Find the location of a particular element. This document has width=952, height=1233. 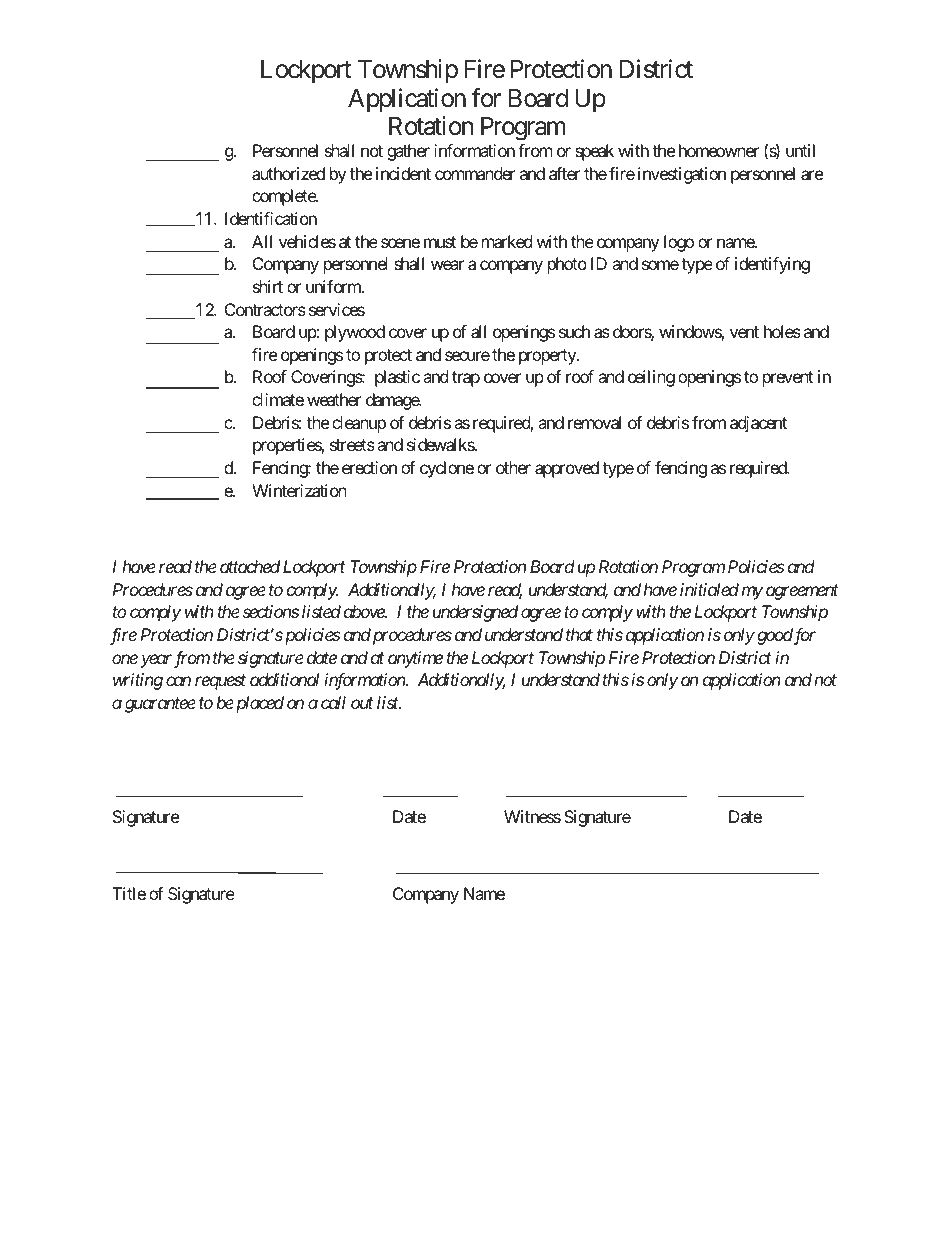

authorized is located at coordinates (288, 173).
